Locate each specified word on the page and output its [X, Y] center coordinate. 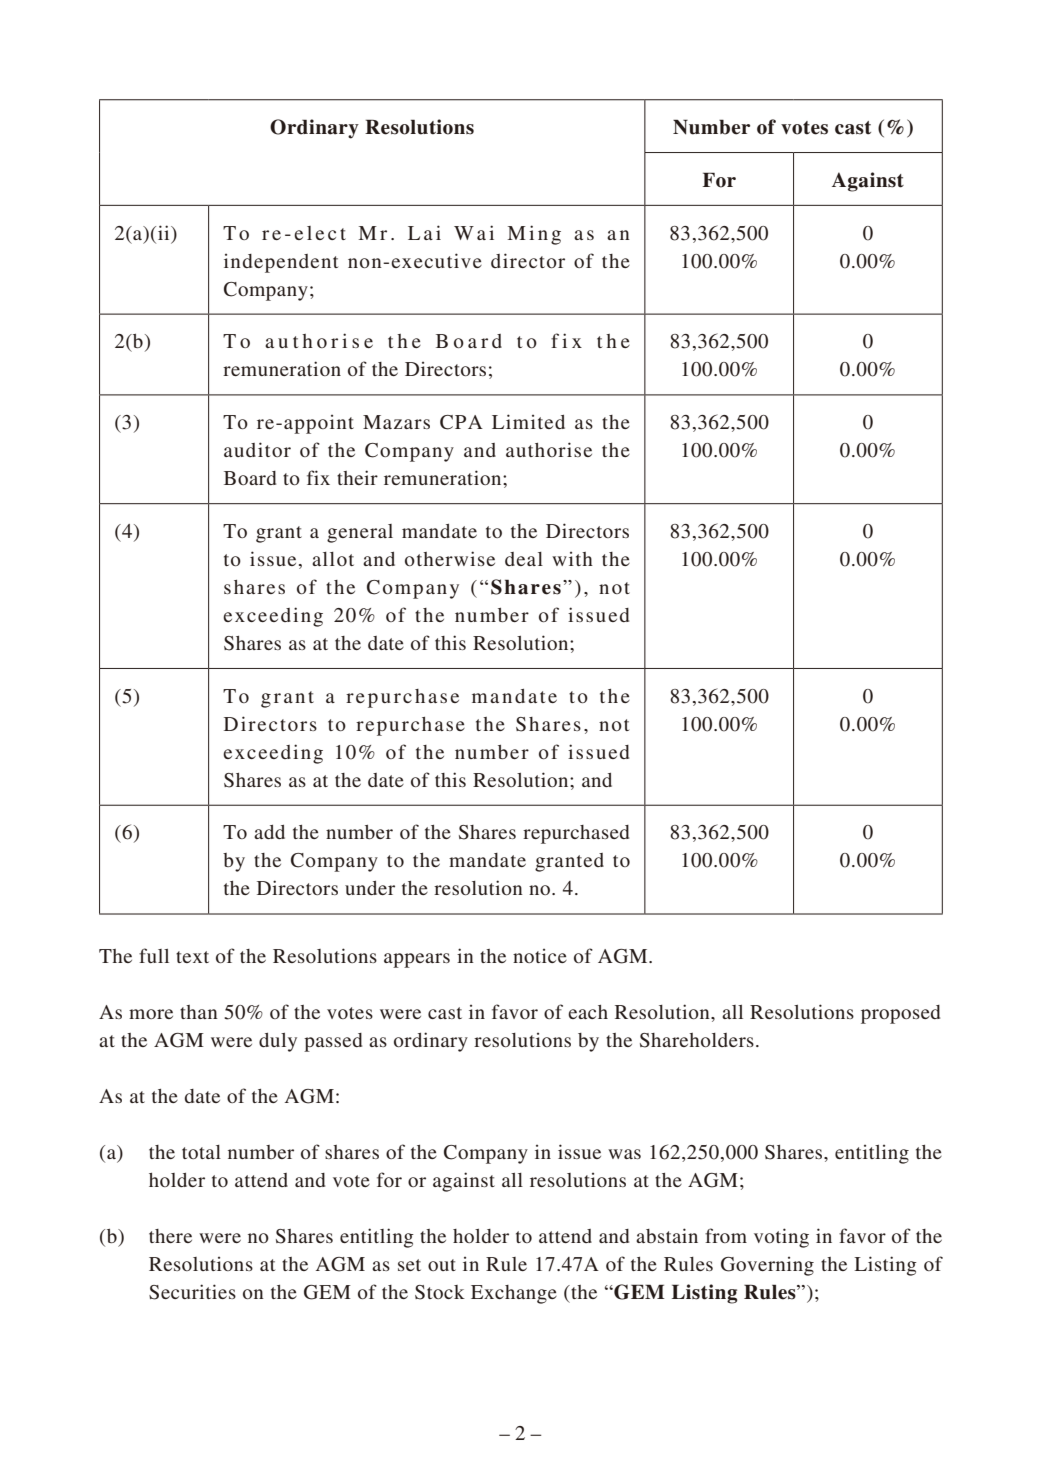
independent [281, 263]
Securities [192, 1292]
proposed [900, 1014]
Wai [474, 232]
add [269, 832]
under [370, 888]
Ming [534, 235]
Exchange [514, 1294]
